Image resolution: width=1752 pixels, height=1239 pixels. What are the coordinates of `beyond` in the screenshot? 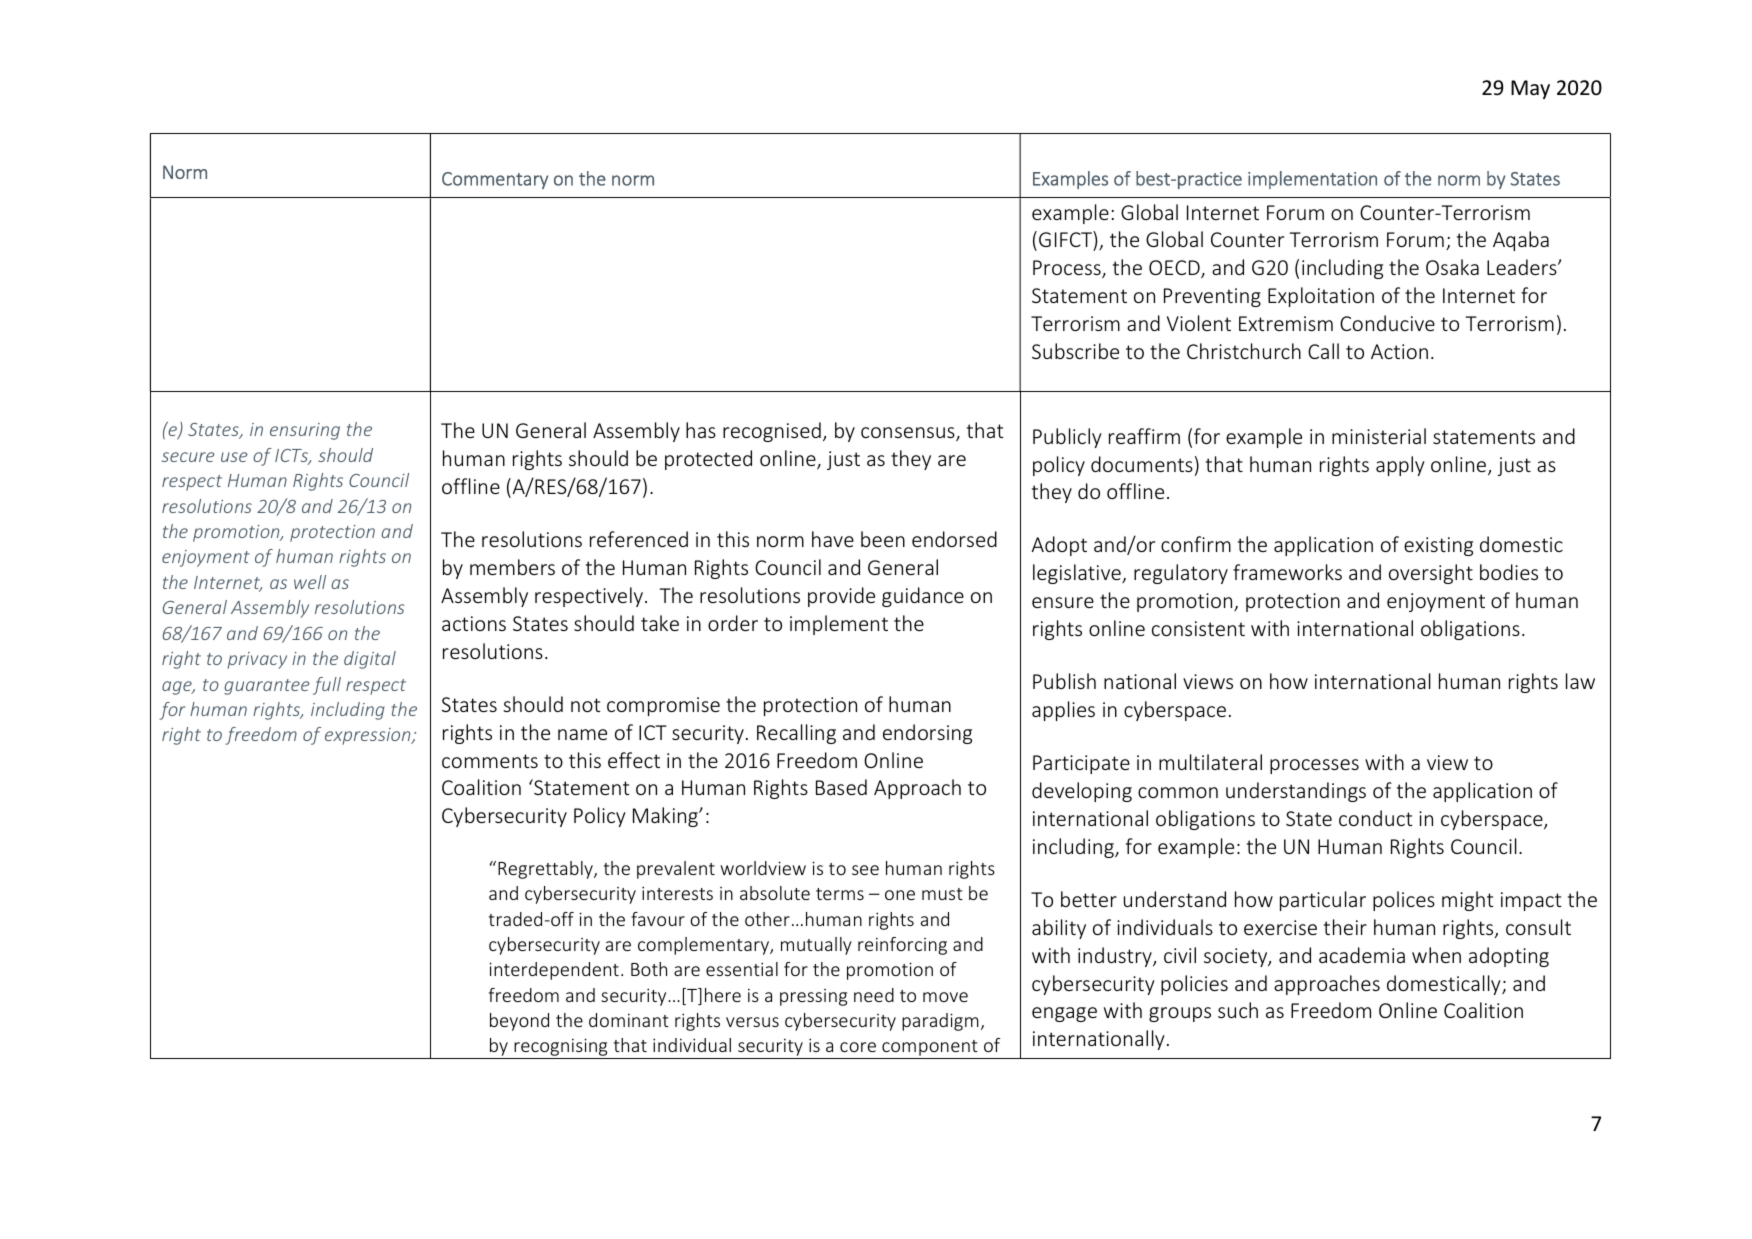 It's located at (519, 1022).
